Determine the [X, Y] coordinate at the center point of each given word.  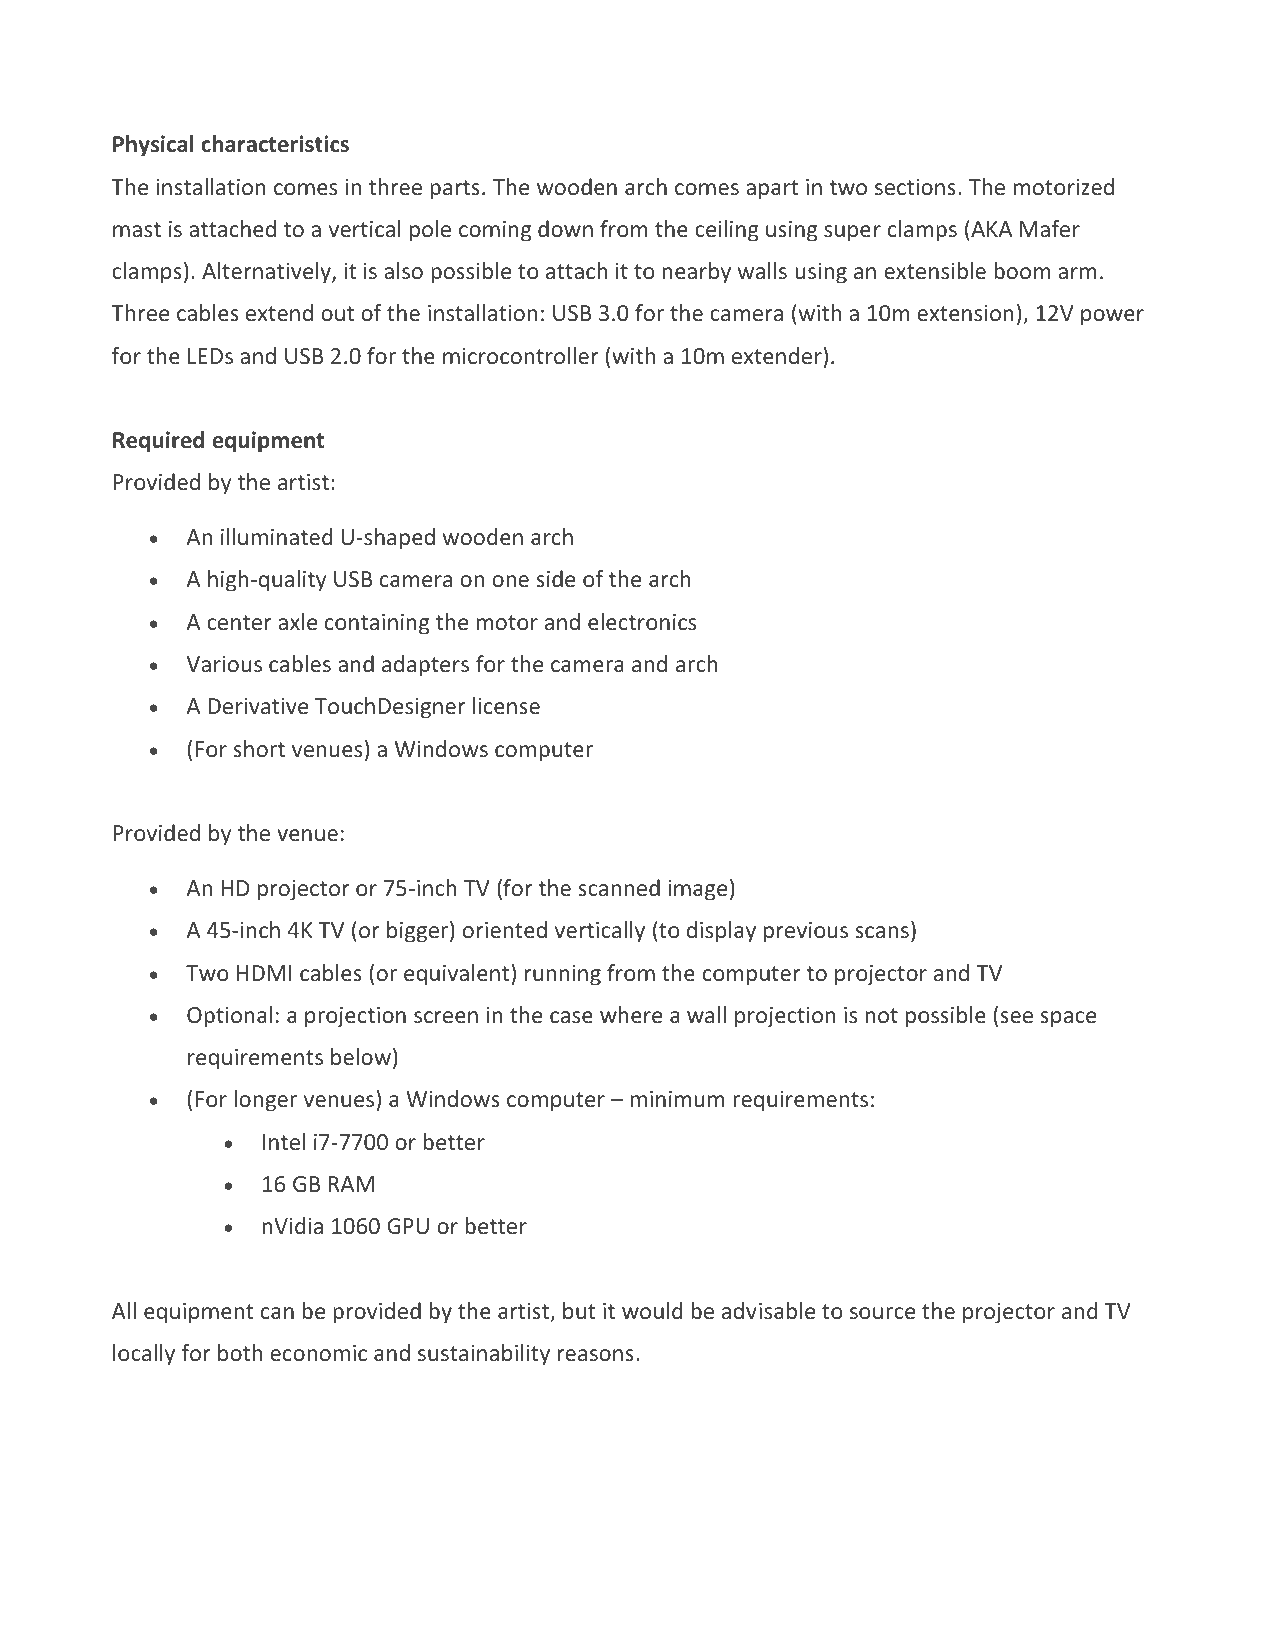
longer [265, 1101]
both [240, 1352]
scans [882, 932]
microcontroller [521, 355]
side [555, 578]
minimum [677, 1099]
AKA [990, 228]
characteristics [275, 144]
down [565, 228]
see [1016, 1017]
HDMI [264, 973]
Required [158, 442]
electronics [642, 621]
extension [965, 313]
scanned [619, 887]
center [239, 622]
